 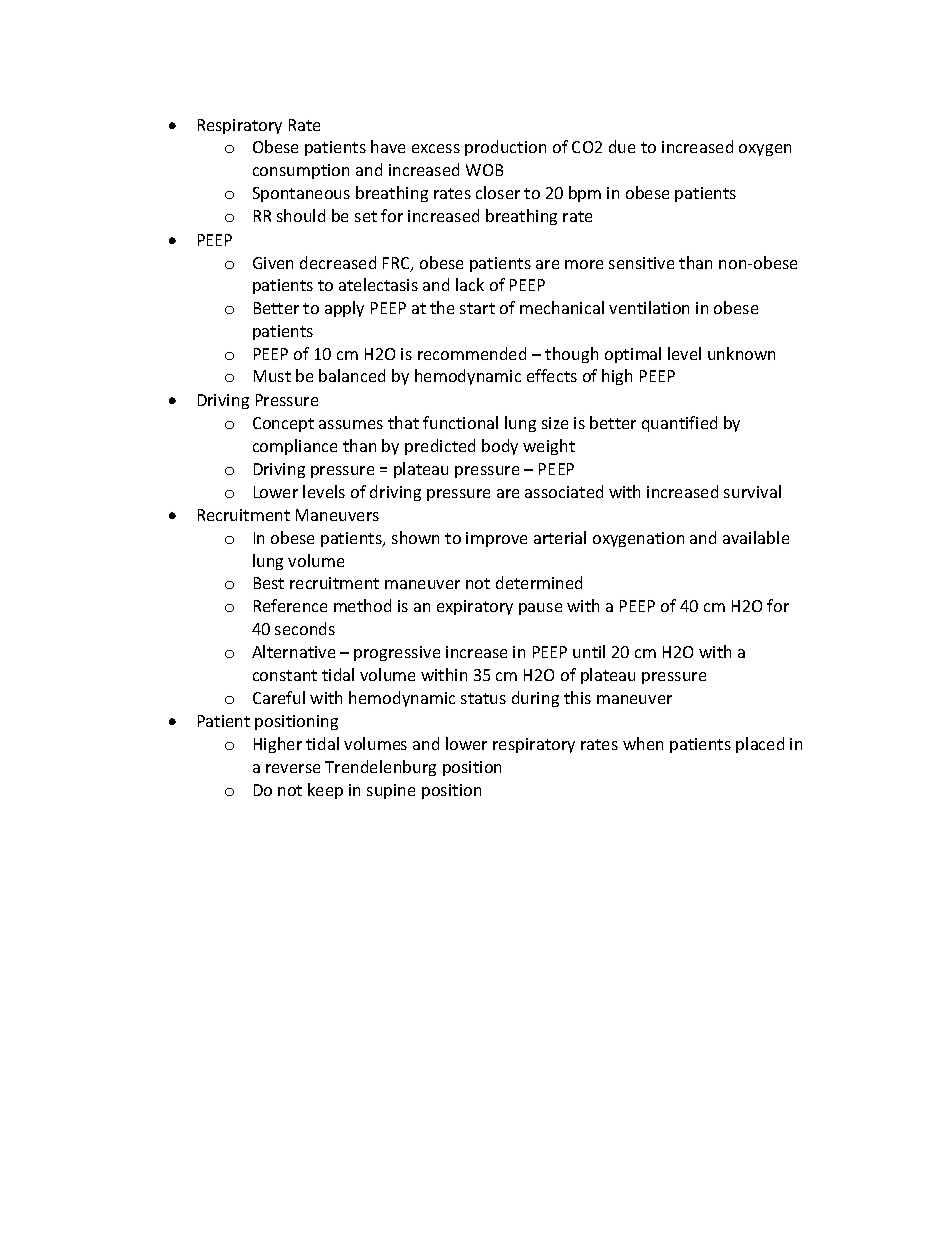 I want to click on determined, so click(x=539, y=582).
